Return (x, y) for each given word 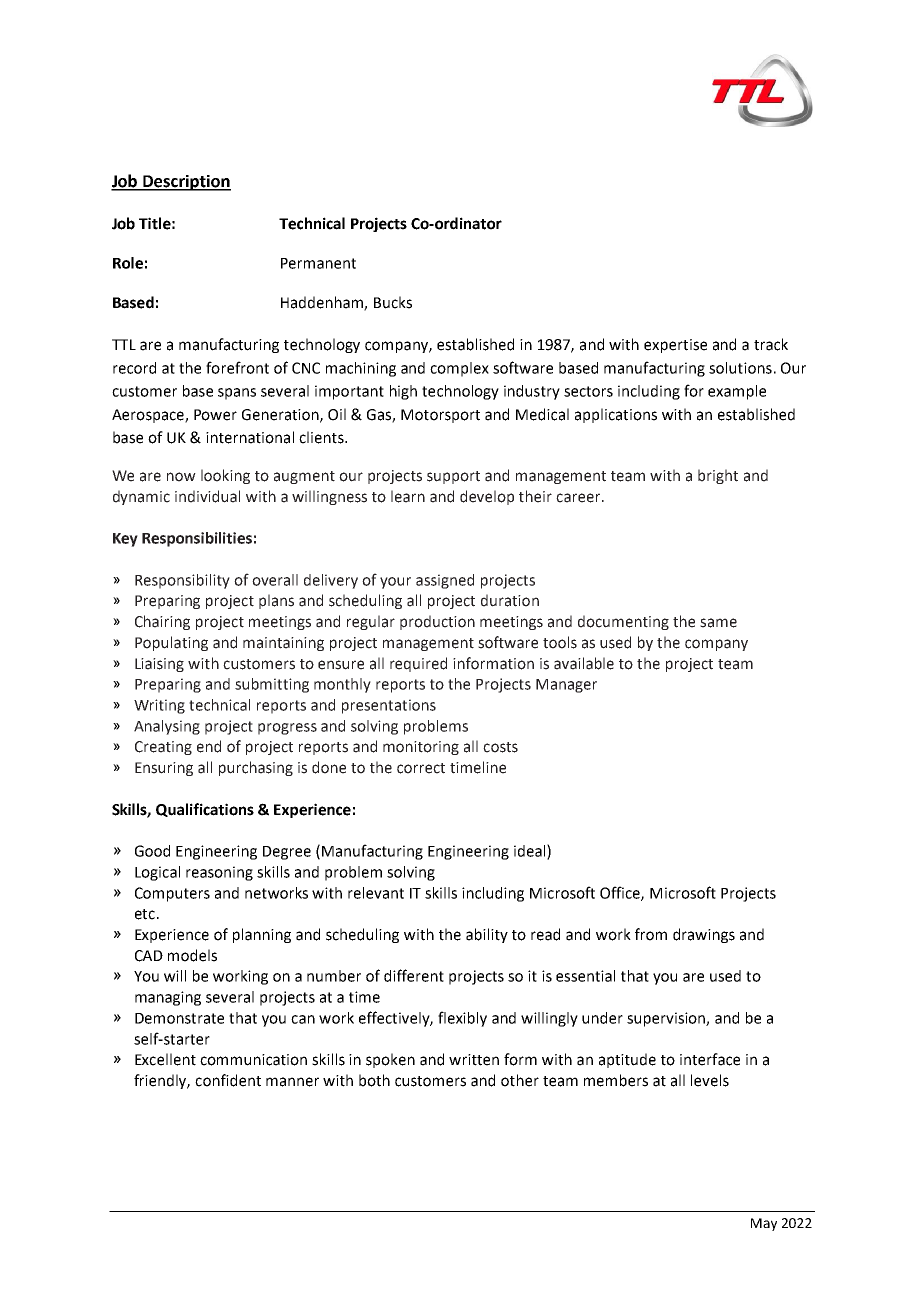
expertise (675, 346)
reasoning (219, 873)
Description (186, 183)
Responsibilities (197, 539)
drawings (704, 935)
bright (718, 476)
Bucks (393, 302)
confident (228, 1080)
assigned (445, 581)
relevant (376, 893)
